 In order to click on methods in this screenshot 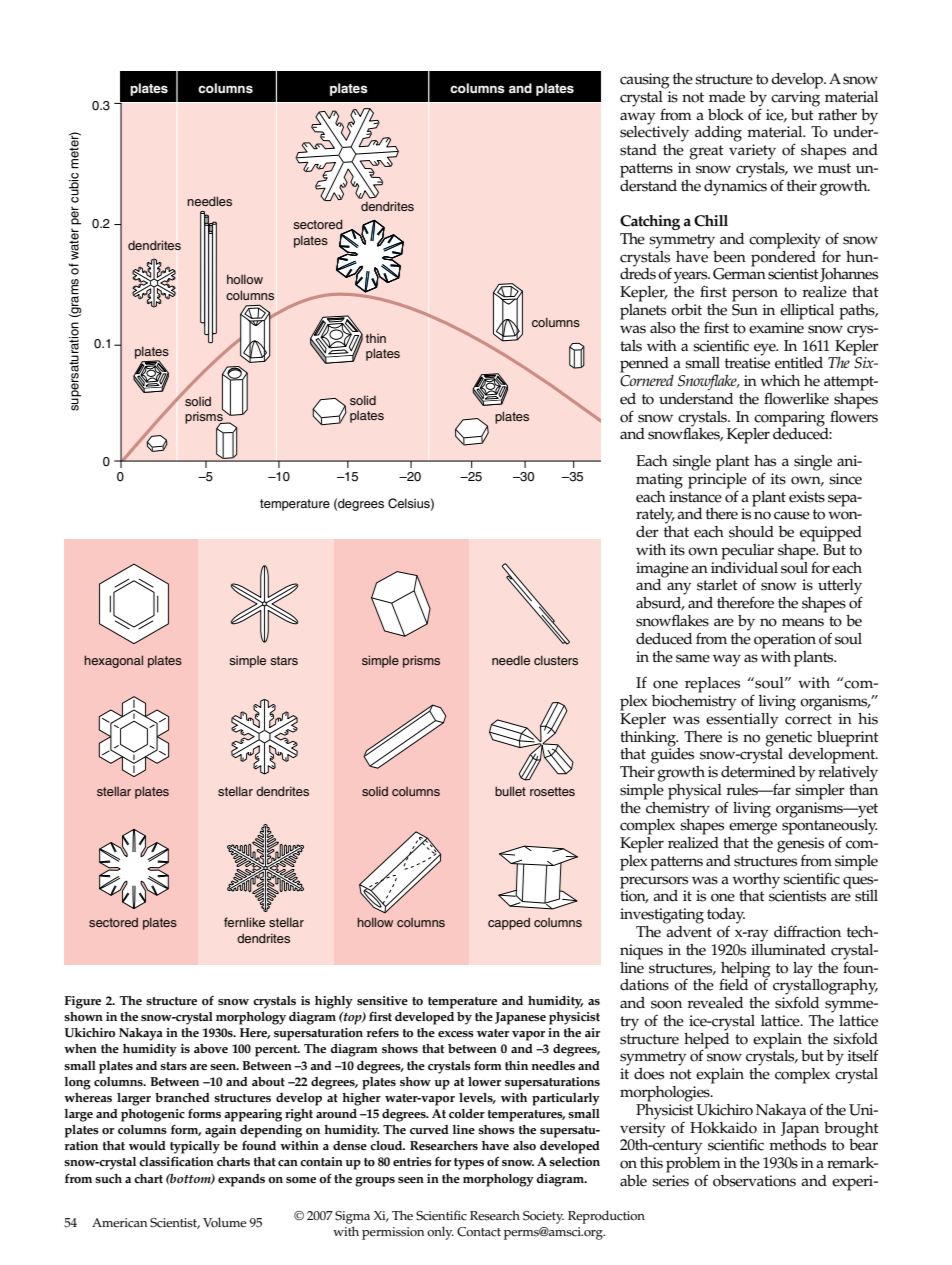, I will do `click(797, 1144)`.
